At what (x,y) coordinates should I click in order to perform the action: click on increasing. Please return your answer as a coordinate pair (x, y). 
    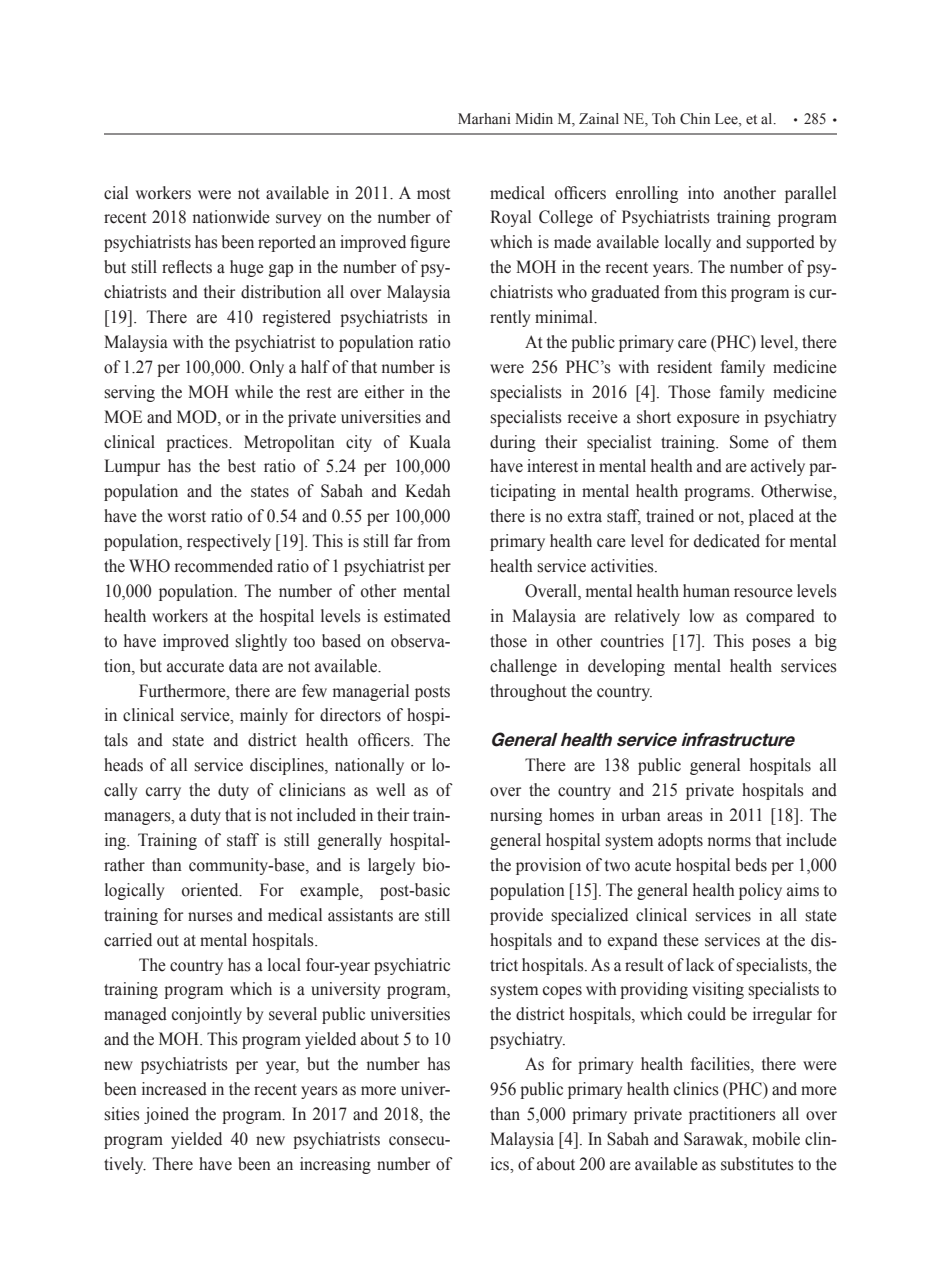
    Looking at the image, I should click on (335, 1165).
